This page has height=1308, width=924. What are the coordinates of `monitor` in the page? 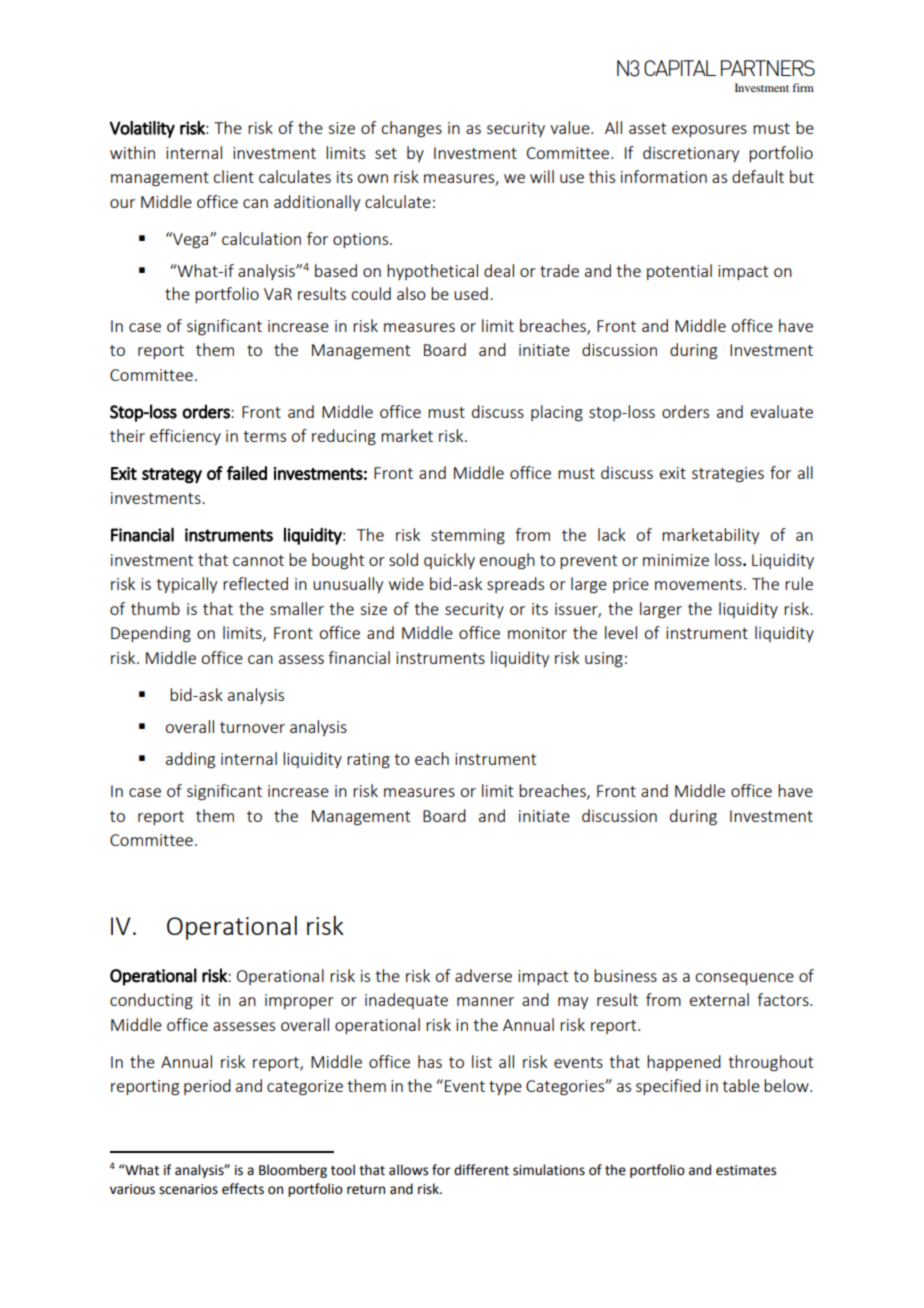 It's located at (537, 633).
